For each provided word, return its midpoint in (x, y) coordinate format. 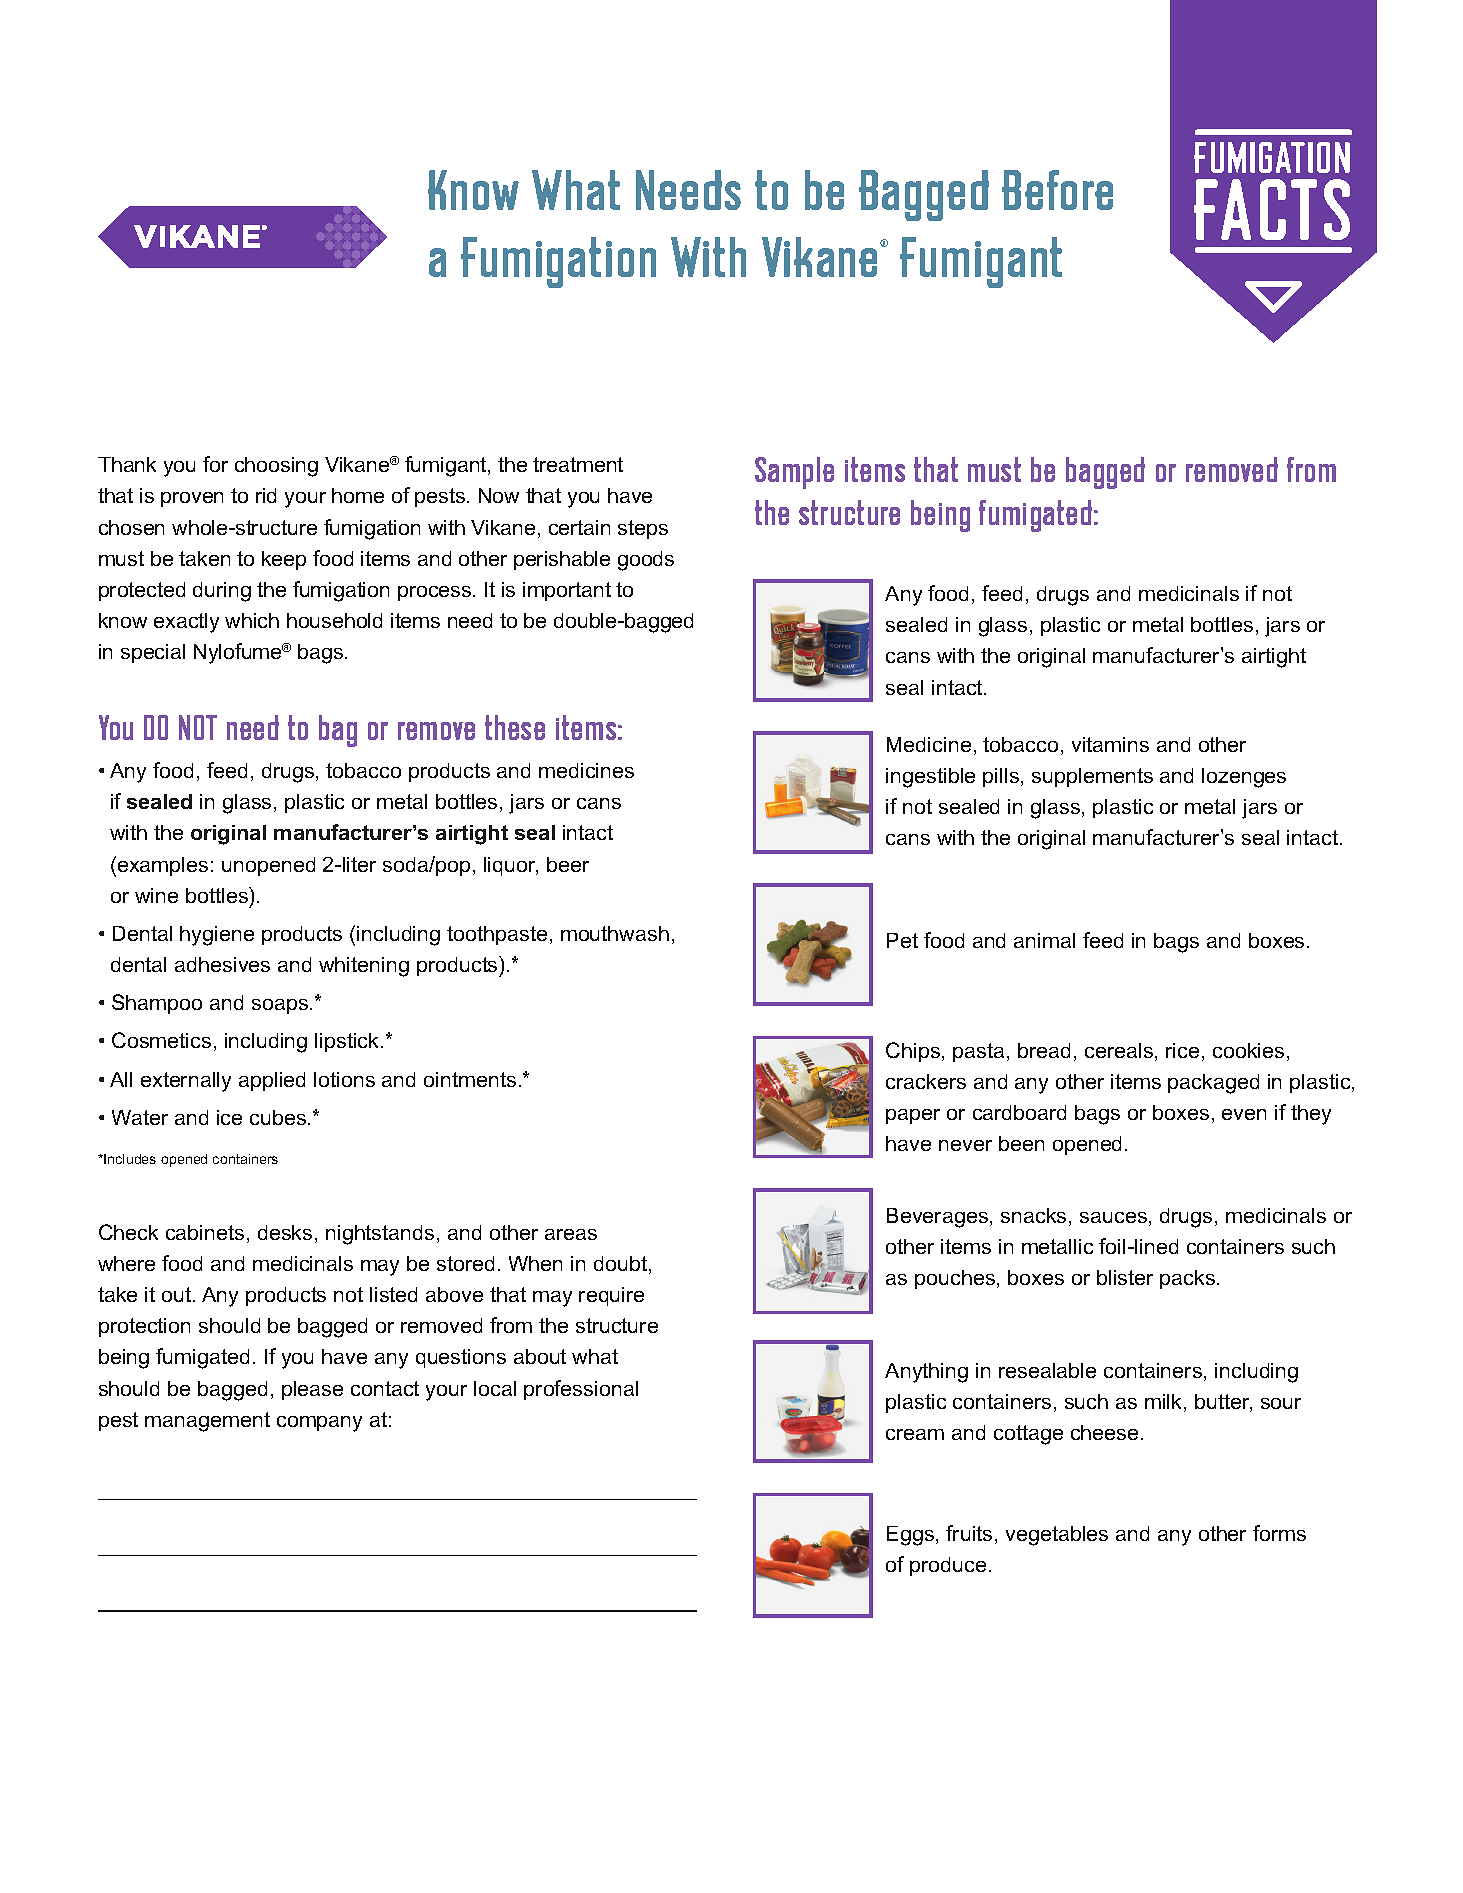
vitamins (1110, 744)
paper (913, 1116)
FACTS (1272, 209)
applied (272, 1081)
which (252, 620)
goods (646, 561)
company (319, 1424)
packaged (1213, 1084)
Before (1057, 190)
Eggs (912, 1536)
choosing (276, 467)
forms (1279, 1533)
